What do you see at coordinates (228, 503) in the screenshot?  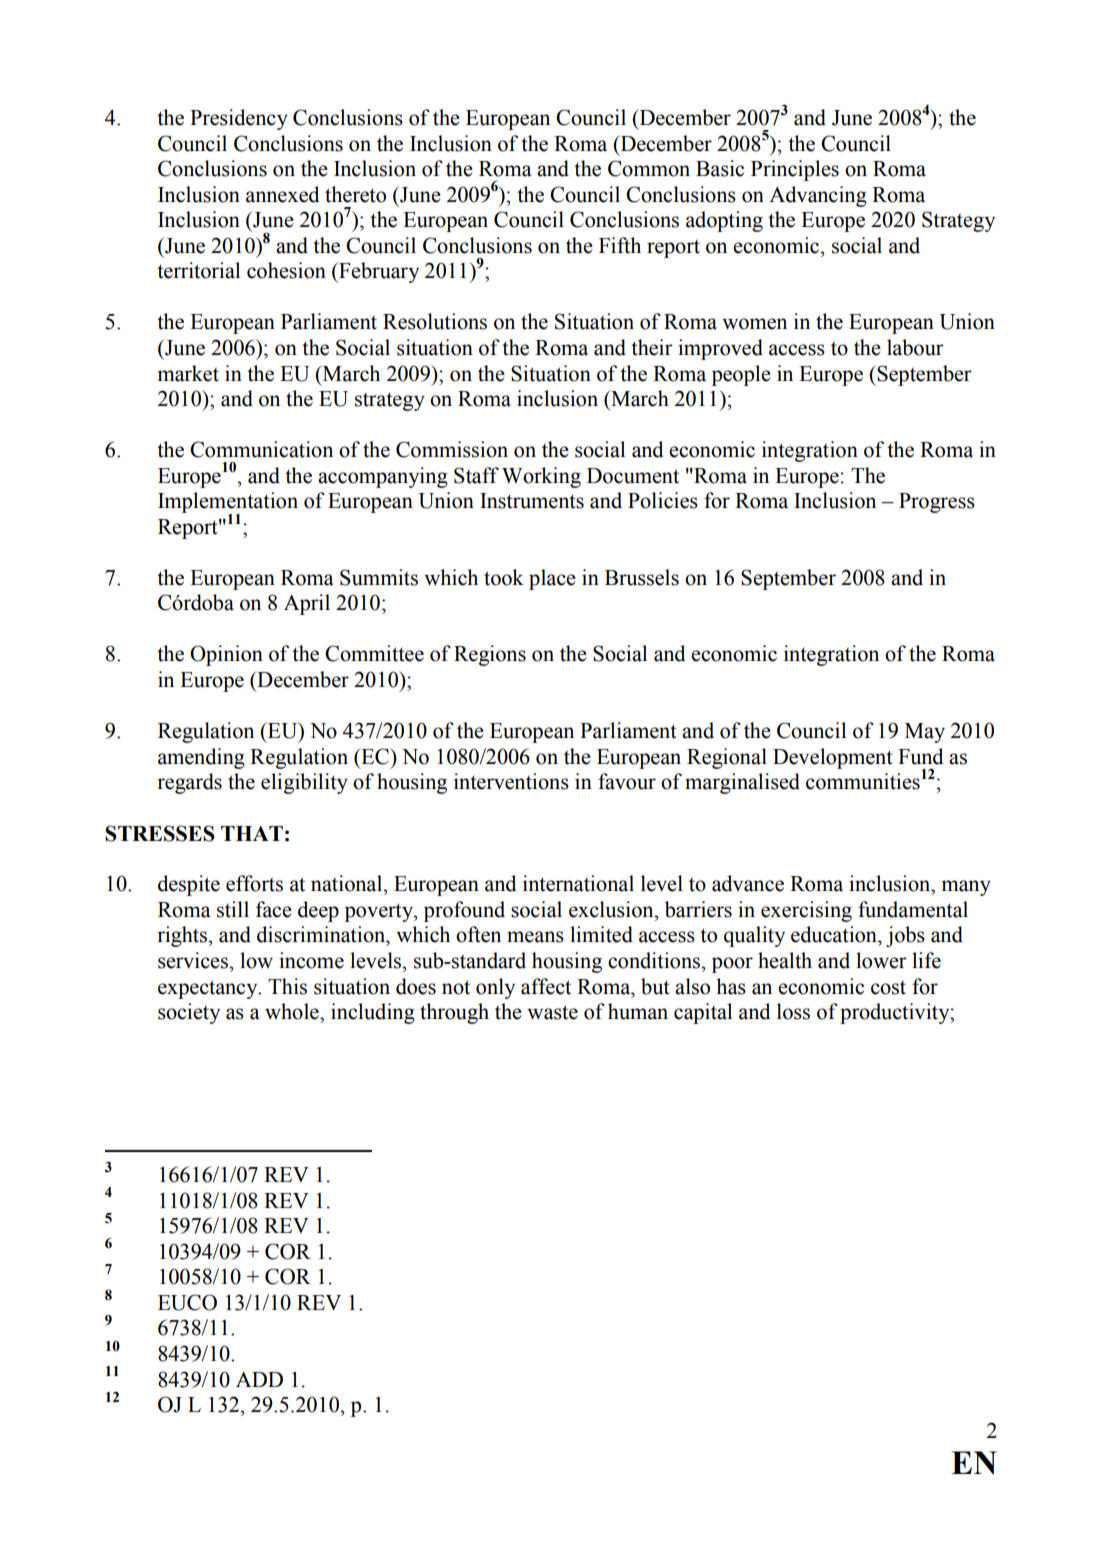 I see `Implementation` at bounding box center [228, 503].
